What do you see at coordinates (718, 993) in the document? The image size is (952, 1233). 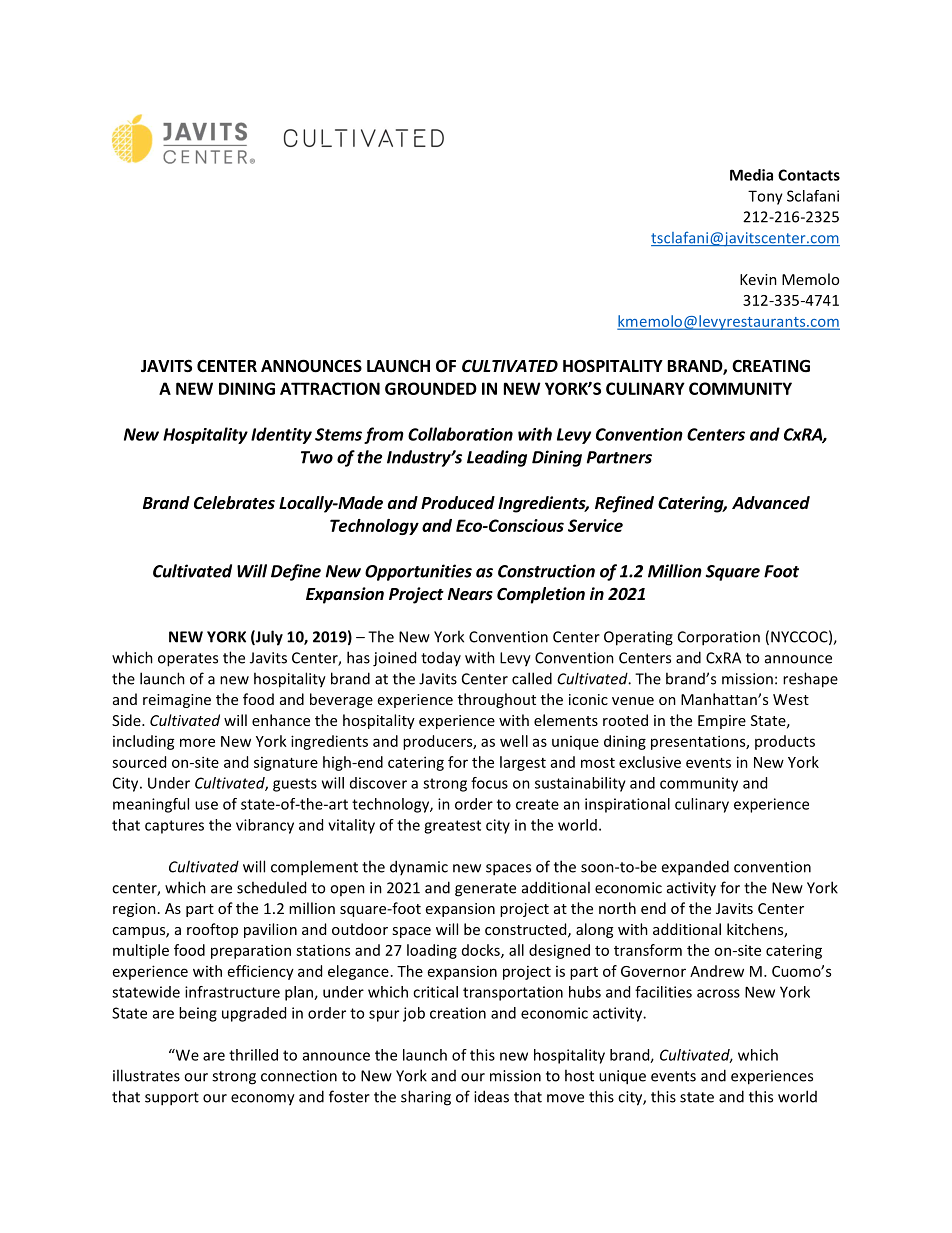 I see `across` at bounding box center [718, 993].
